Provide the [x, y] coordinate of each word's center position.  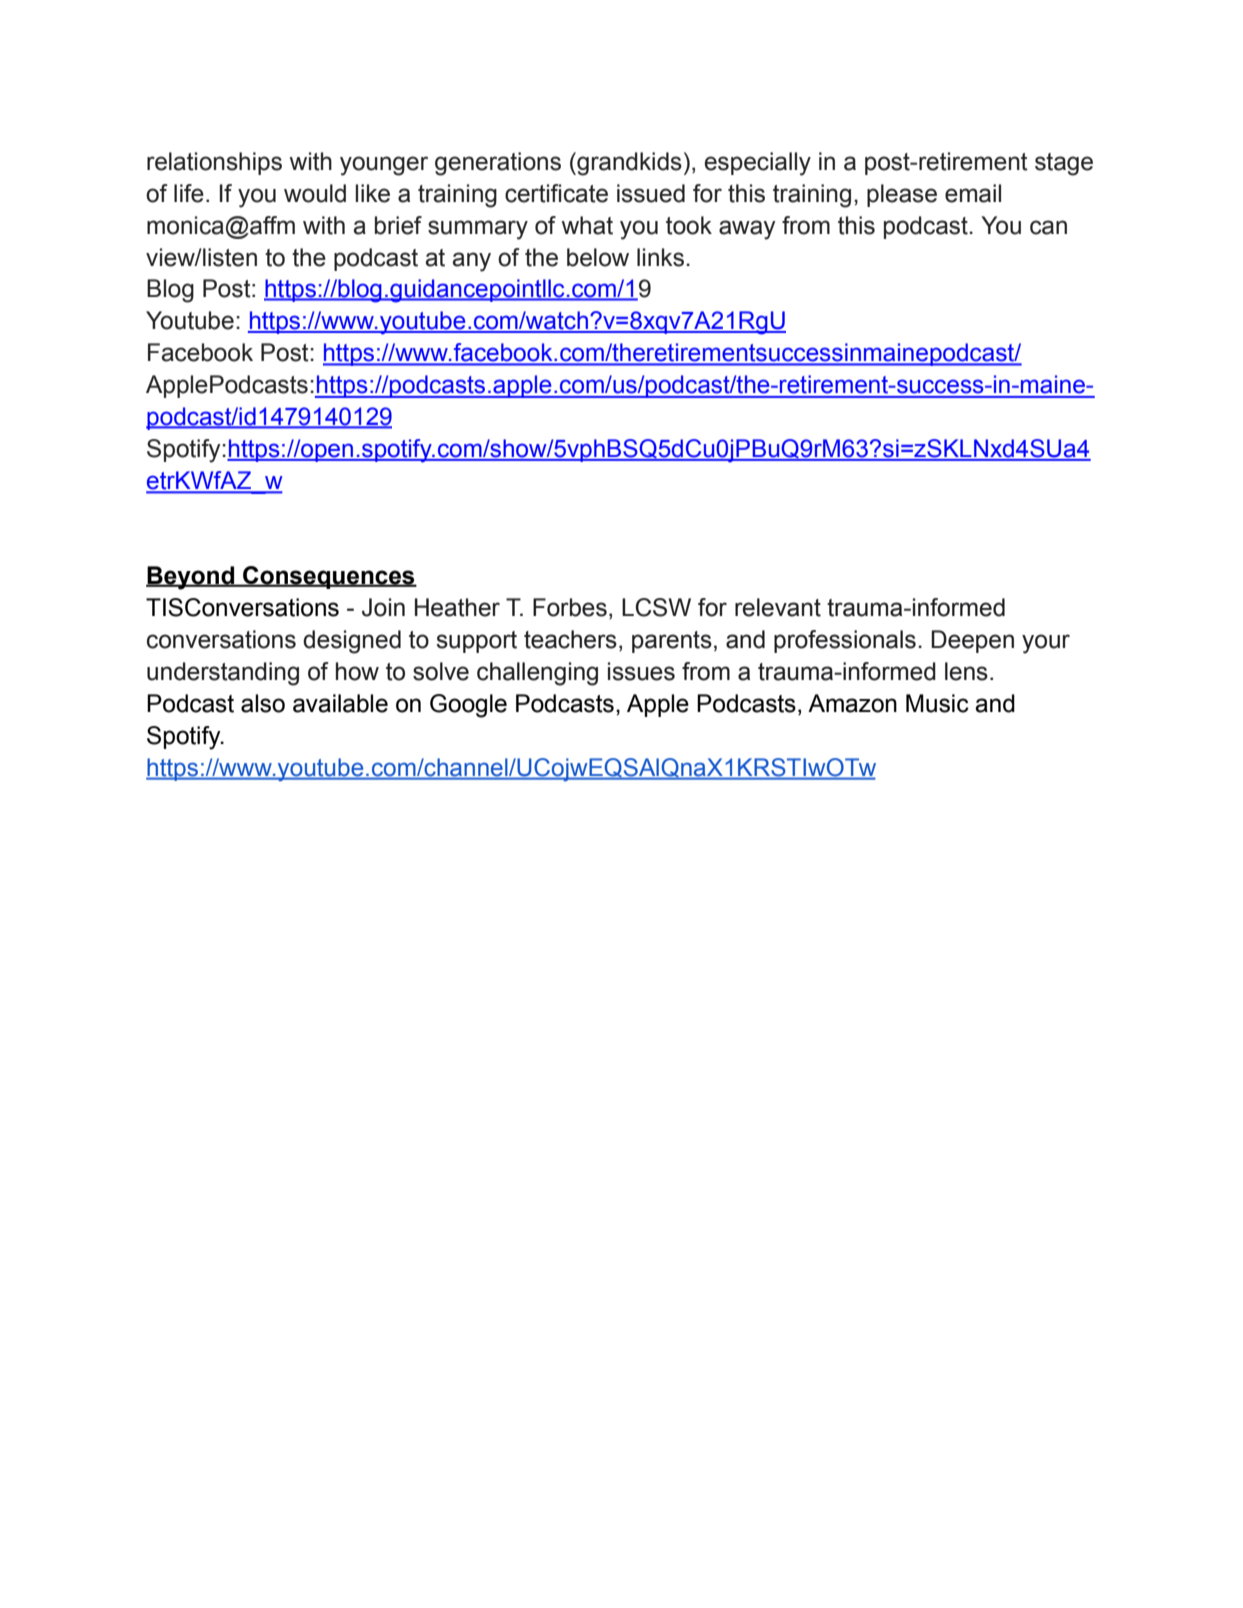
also [263, 703]
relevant [778, 607]
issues [641, 671]
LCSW [656, 607]
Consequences [329, 577]
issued [651, 193]
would [315, 193]
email [973, 193]
